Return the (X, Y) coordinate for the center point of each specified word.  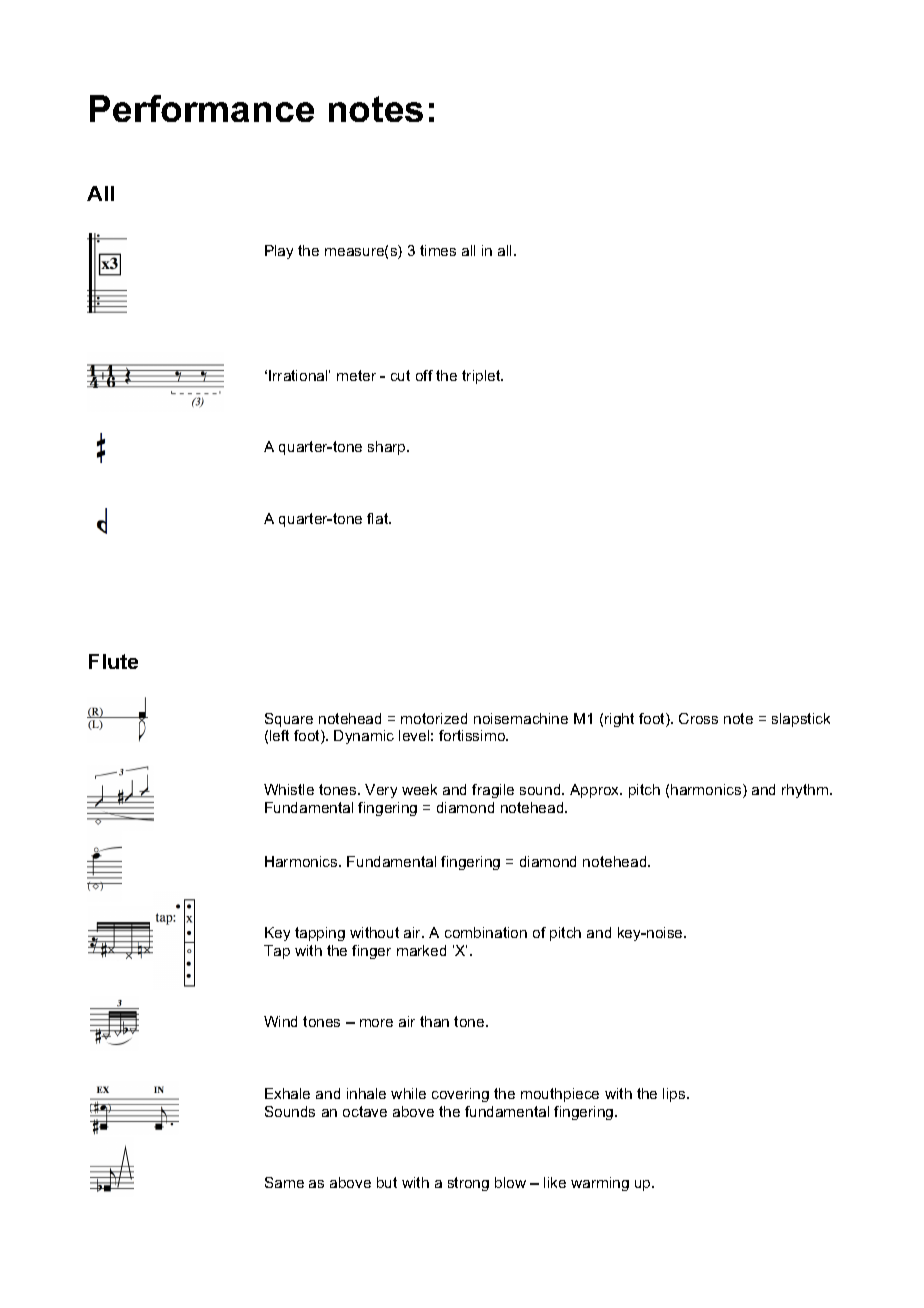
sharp (388, 448)
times (438, 250)
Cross (698, 718)
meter (356, 375)
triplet (482, 377)
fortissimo (473, 735)
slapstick (801, 720)
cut (400, 375)
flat (379, 518)
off (424, 375)
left (279, 735)
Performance (202, 108)
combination (486, 932)
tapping (320, 934)
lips (675, 1095)
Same (284, 1182)
